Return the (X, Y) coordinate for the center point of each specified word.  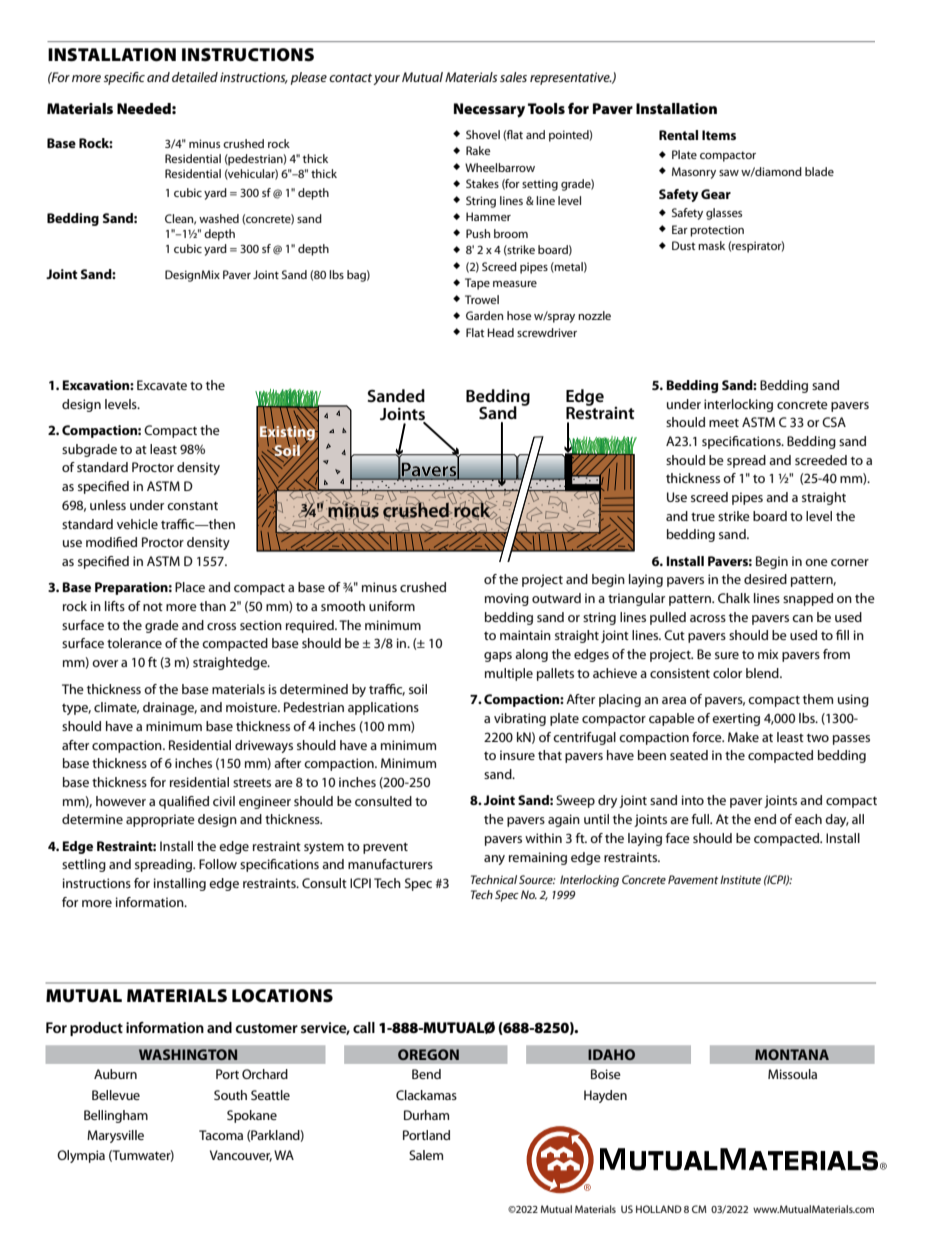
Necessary (489, 110)
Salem (426, 1155)
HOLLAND (659, 1209)
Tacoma (221, 1135)
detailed (195, 77)
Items (719, 135)
